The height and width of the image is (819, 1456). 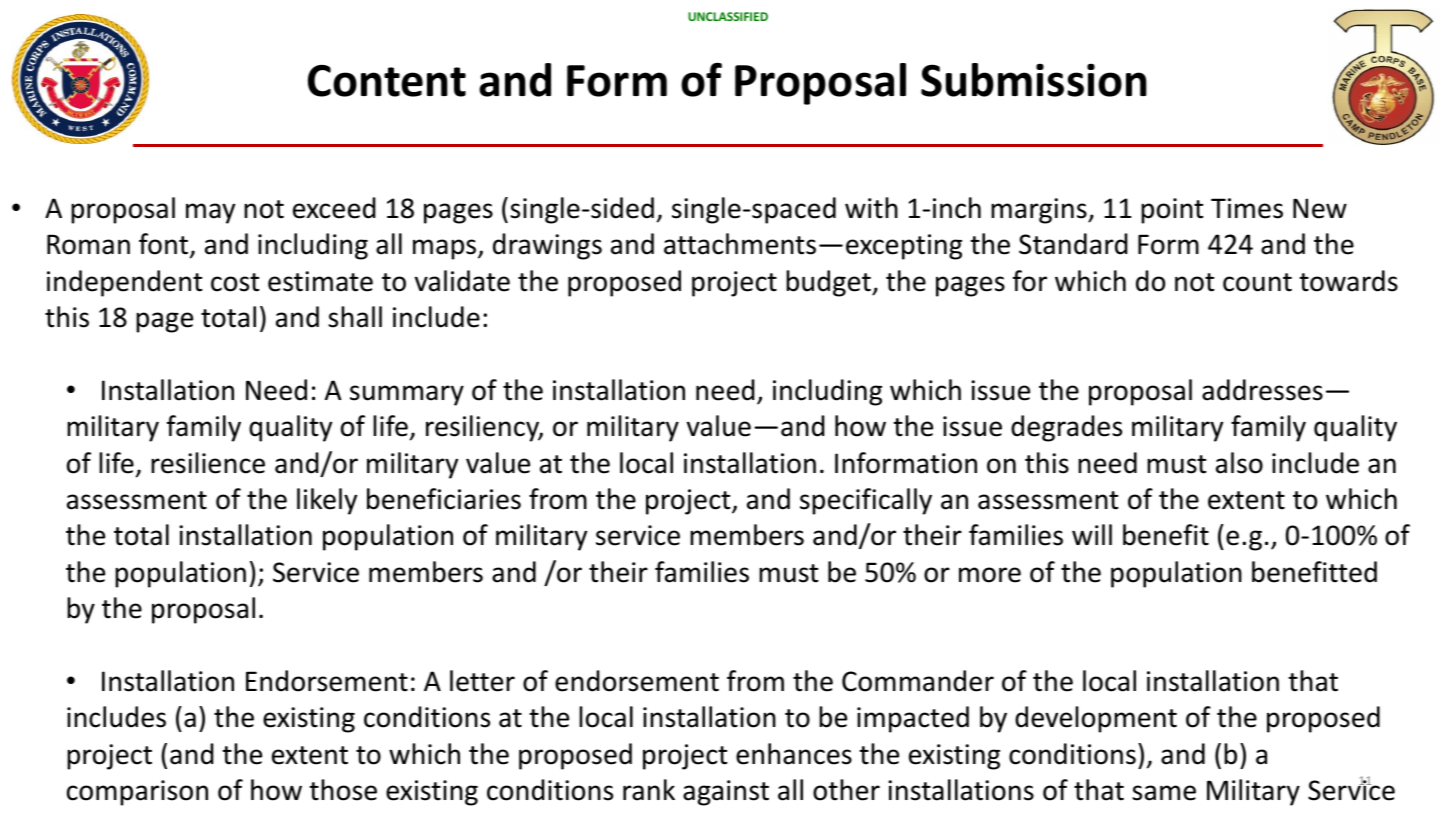 What do you see at coordinates (343, 790) in the image?
I see `those` at bounding box center [343, 790].
